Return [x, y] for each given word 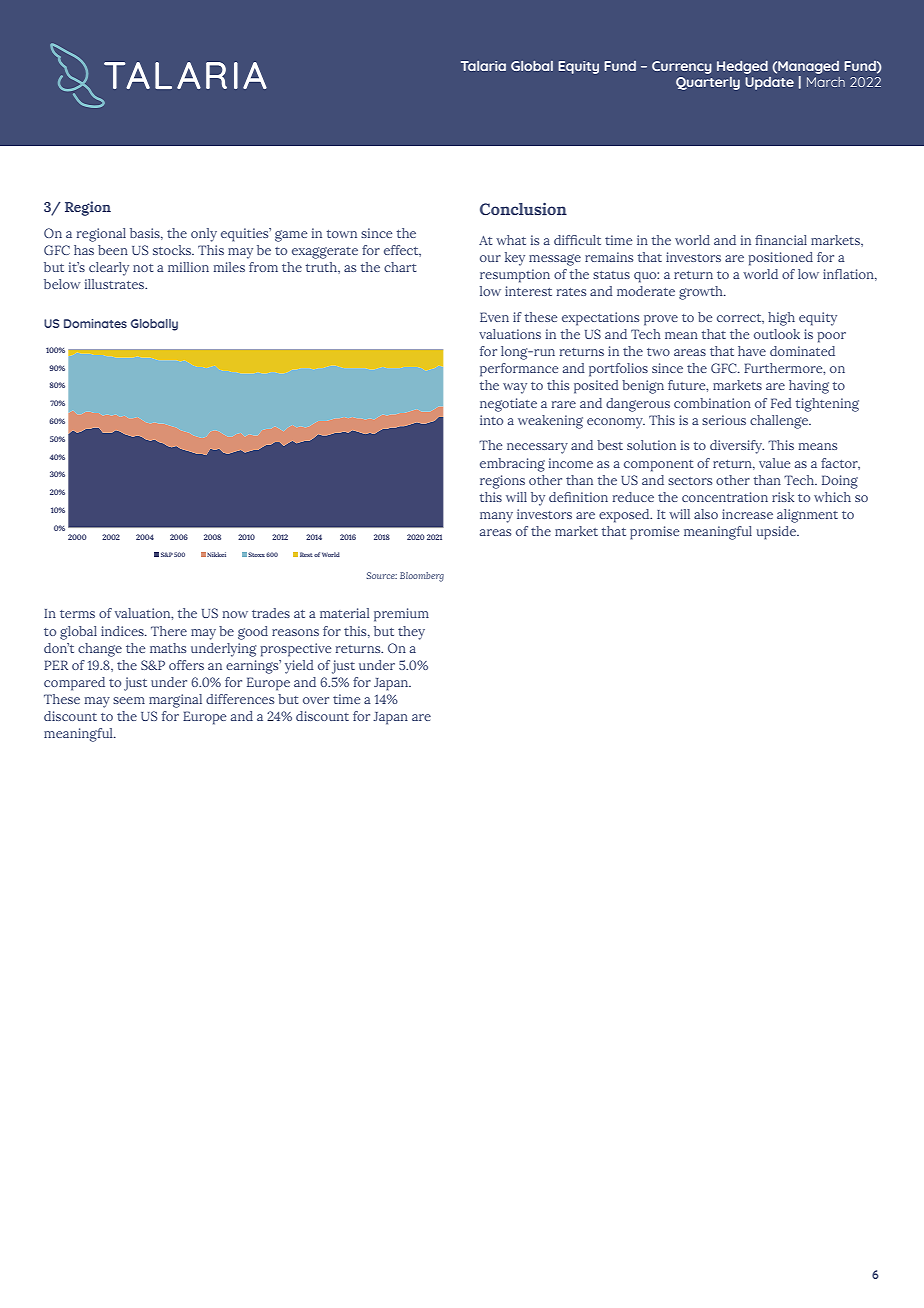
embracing [512, 465]
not [143, 268]
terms [77, 614]
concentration [725, 497]
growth [702, 293]
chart [400, 267]
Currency [682, 67]
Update [769, 83]
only [204, 235]
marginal [175, 701]
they [411, 633]
